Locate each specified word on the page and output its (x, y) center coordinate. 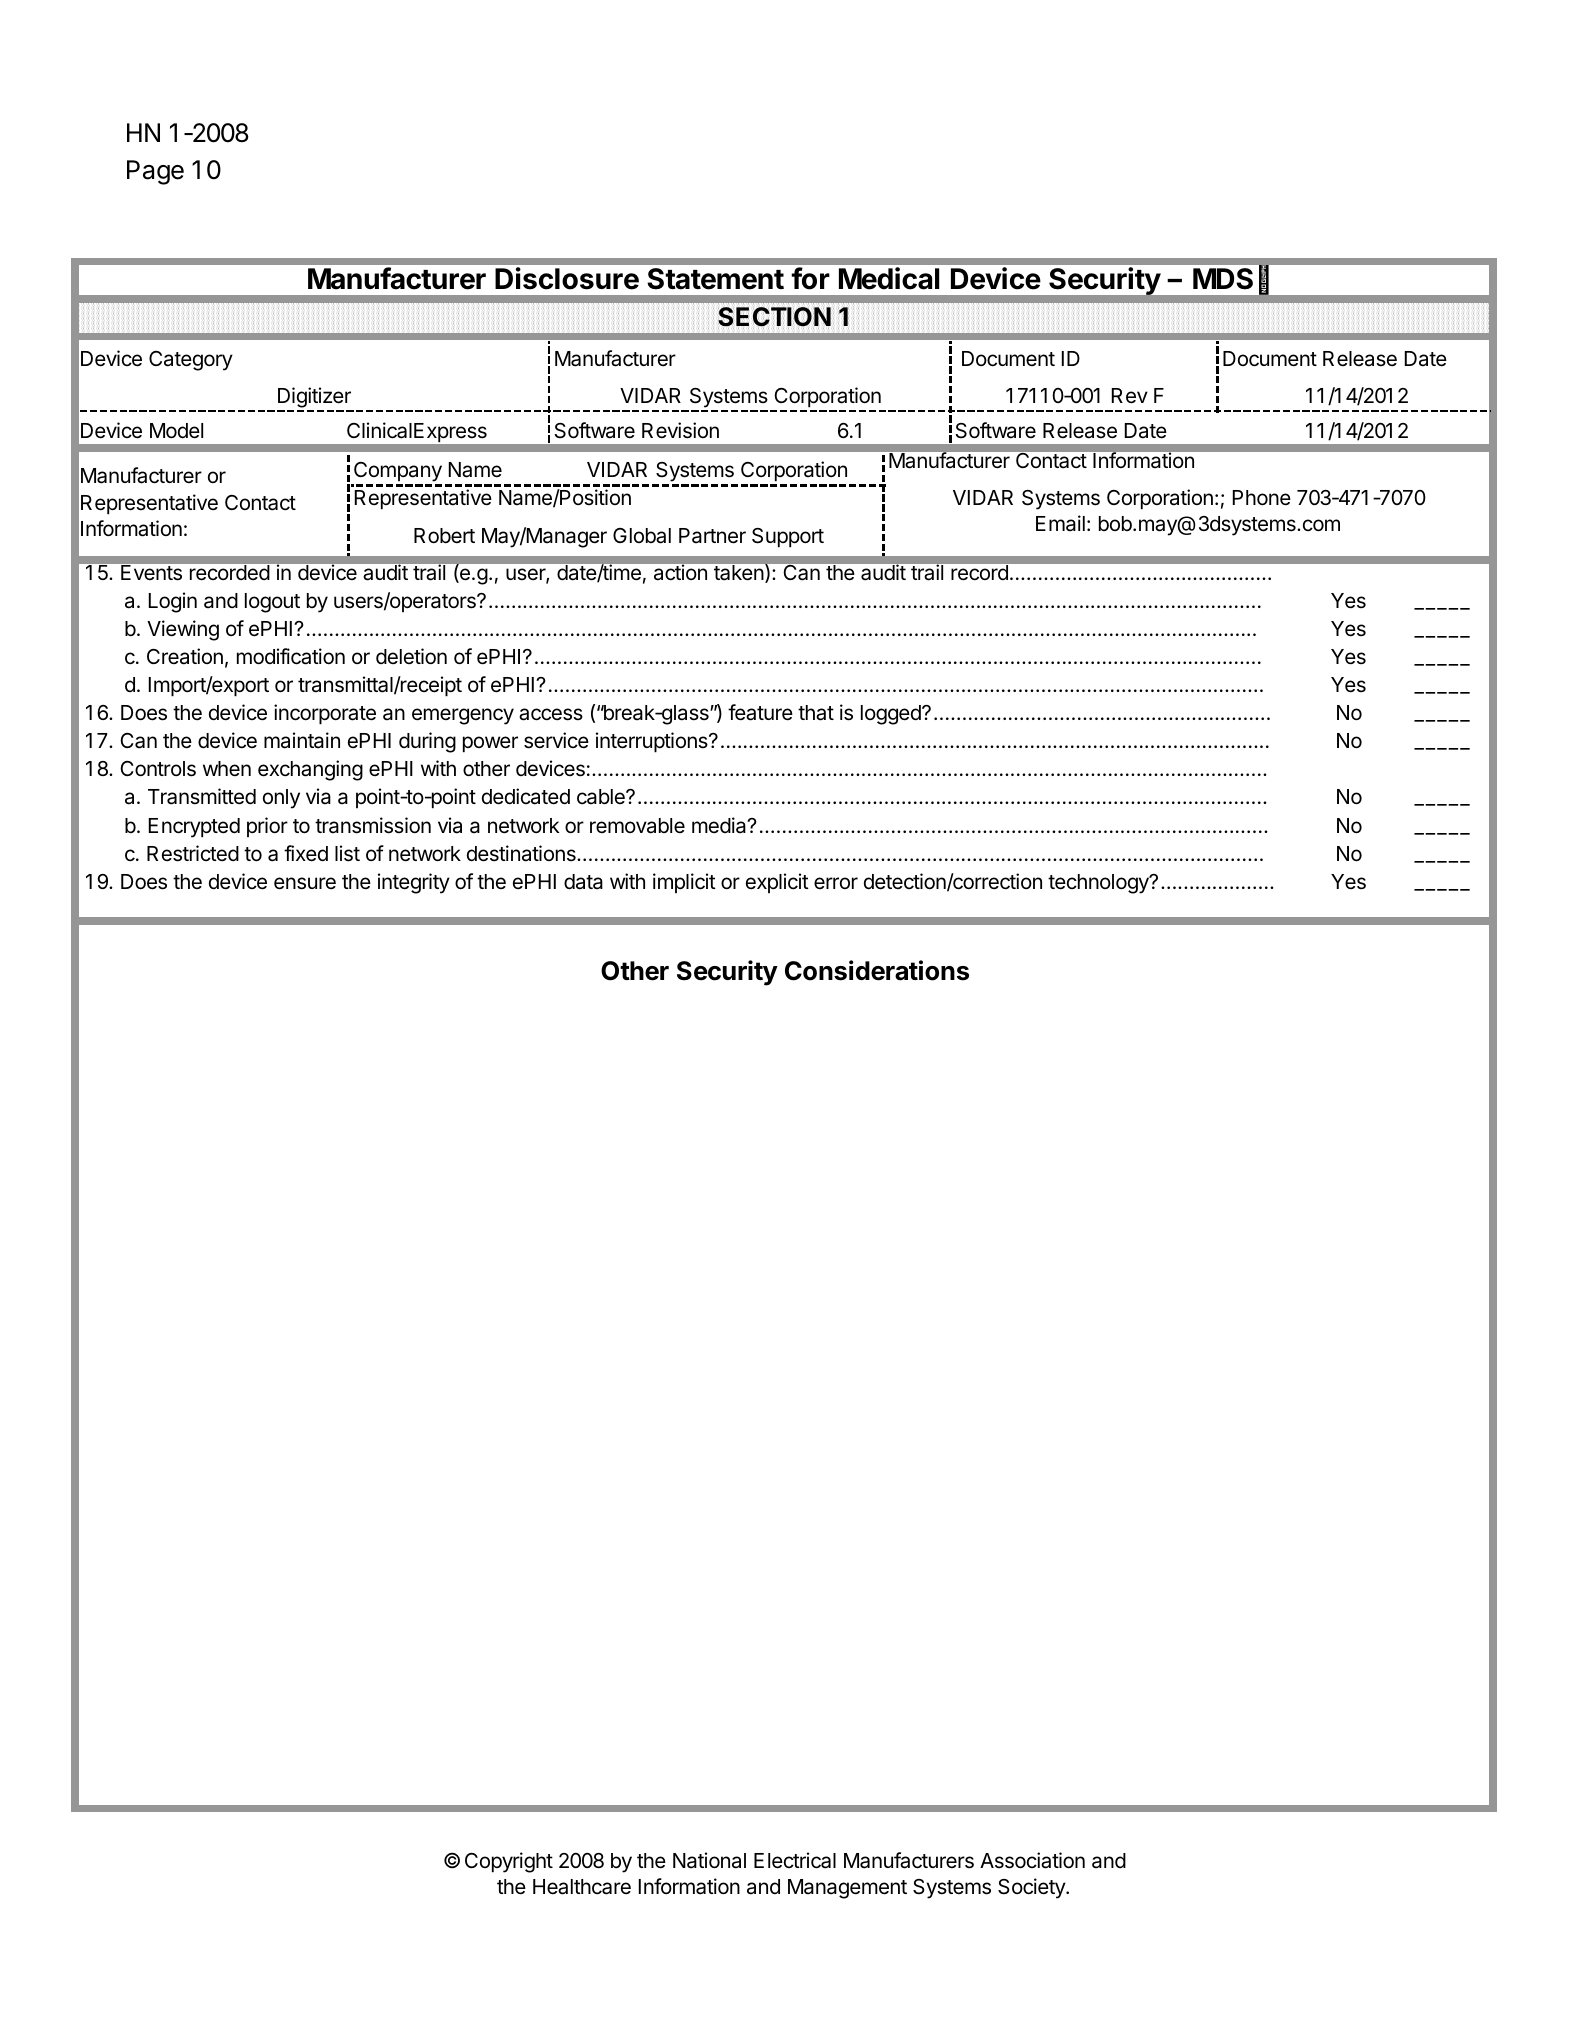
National (709, 1860)
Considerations (877, 970)
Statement (715, 279)
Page (155, 172)
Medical (889, 278)
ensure (305, 883)
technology (1099, 884)
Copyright (509, 1862)
